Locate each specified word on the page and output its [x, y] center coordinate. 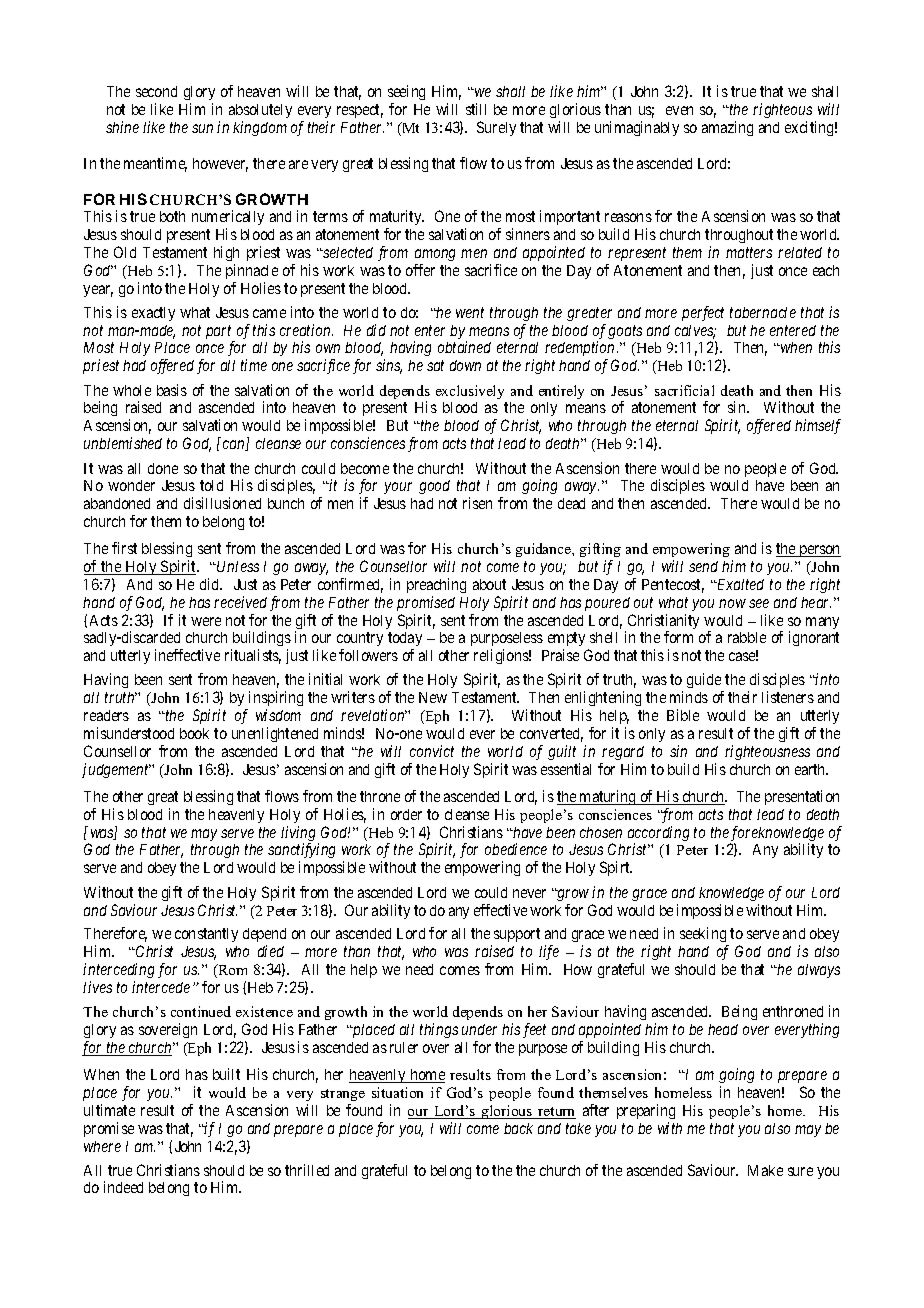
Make [765, 1170]
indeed [123, 1187]
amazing [727, 128]
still [476, 109]
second [156, 91]
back [518, 1128]
